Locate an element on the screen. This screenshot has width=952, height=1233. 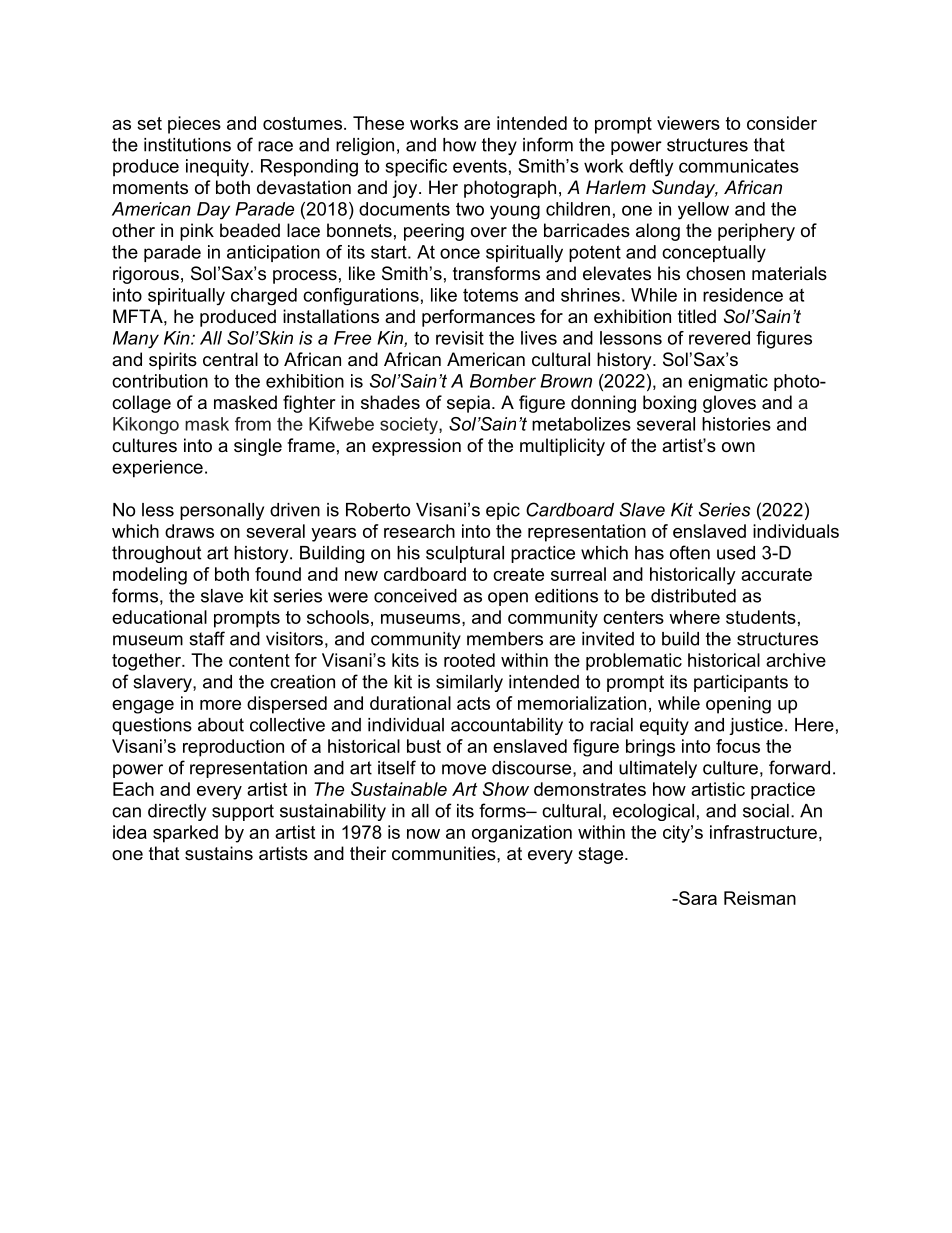
communities is located at coordinates (445, 853).
